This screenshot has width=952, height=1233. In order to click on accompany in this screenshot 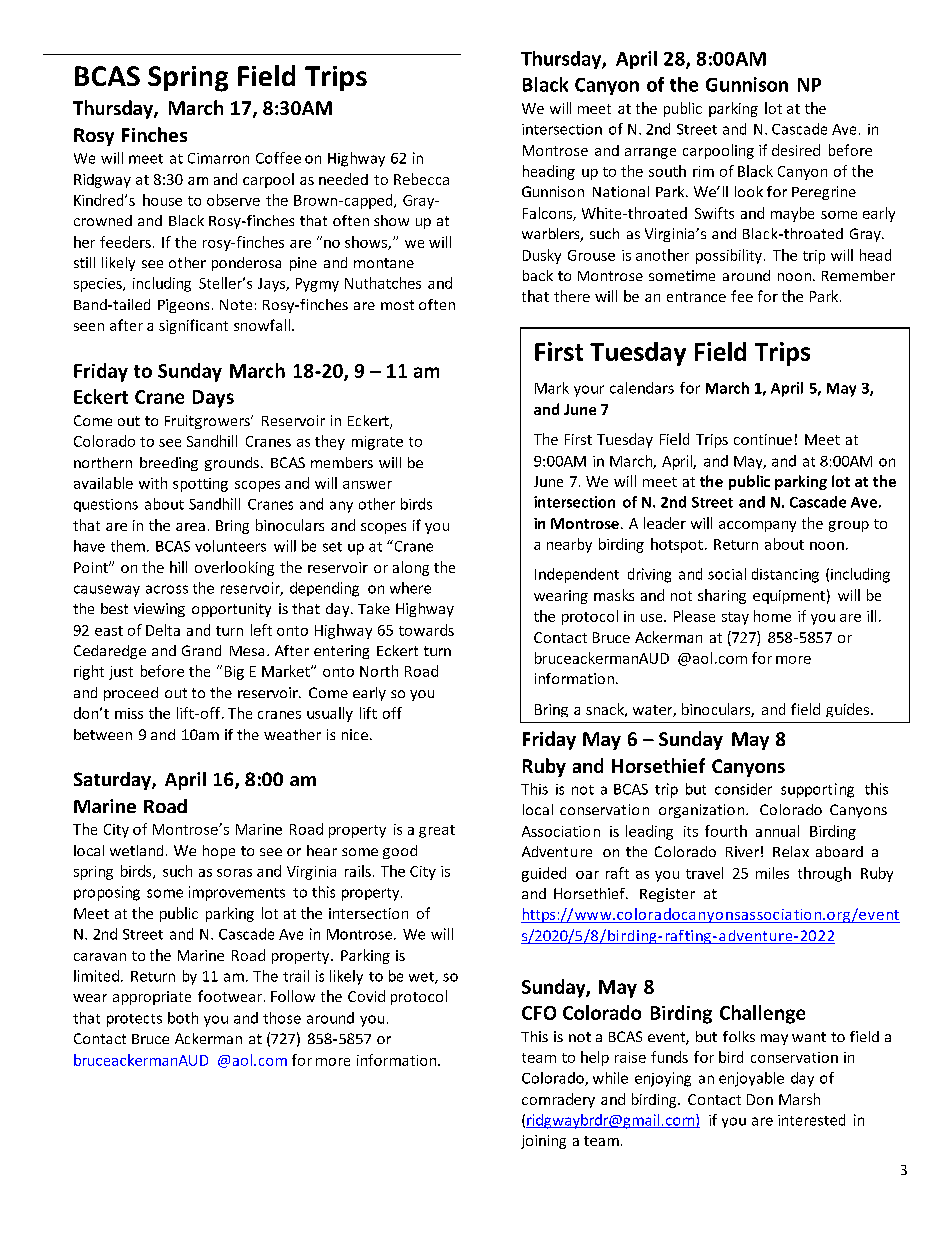, I will do `click(757, 526)`.
